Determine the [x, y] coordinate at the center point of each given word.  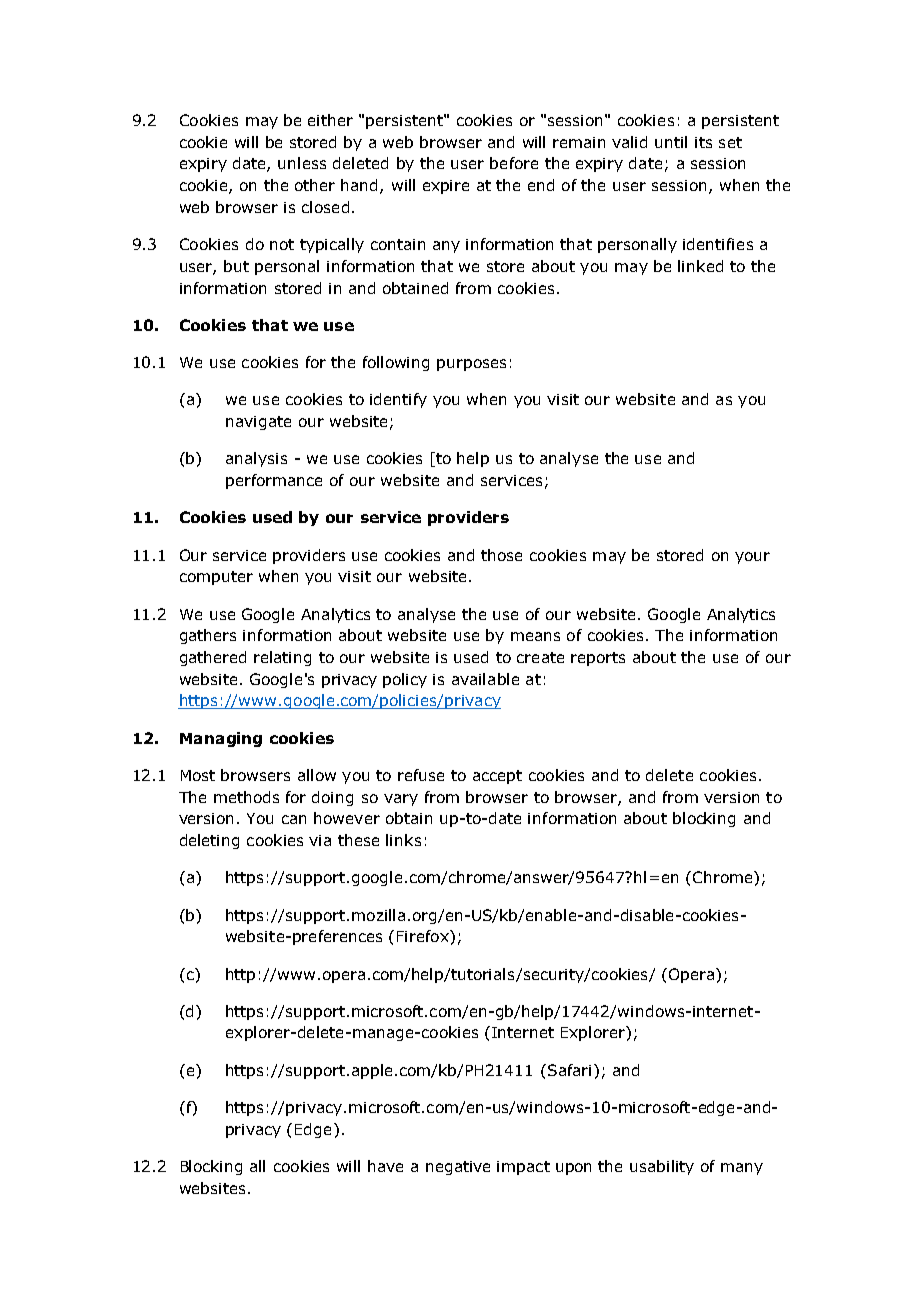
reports [598, 659]
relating [282, 658]
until [671, 142]
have [385, 1166]
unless [302, 163]
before [514, 163]
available [485, 679]
